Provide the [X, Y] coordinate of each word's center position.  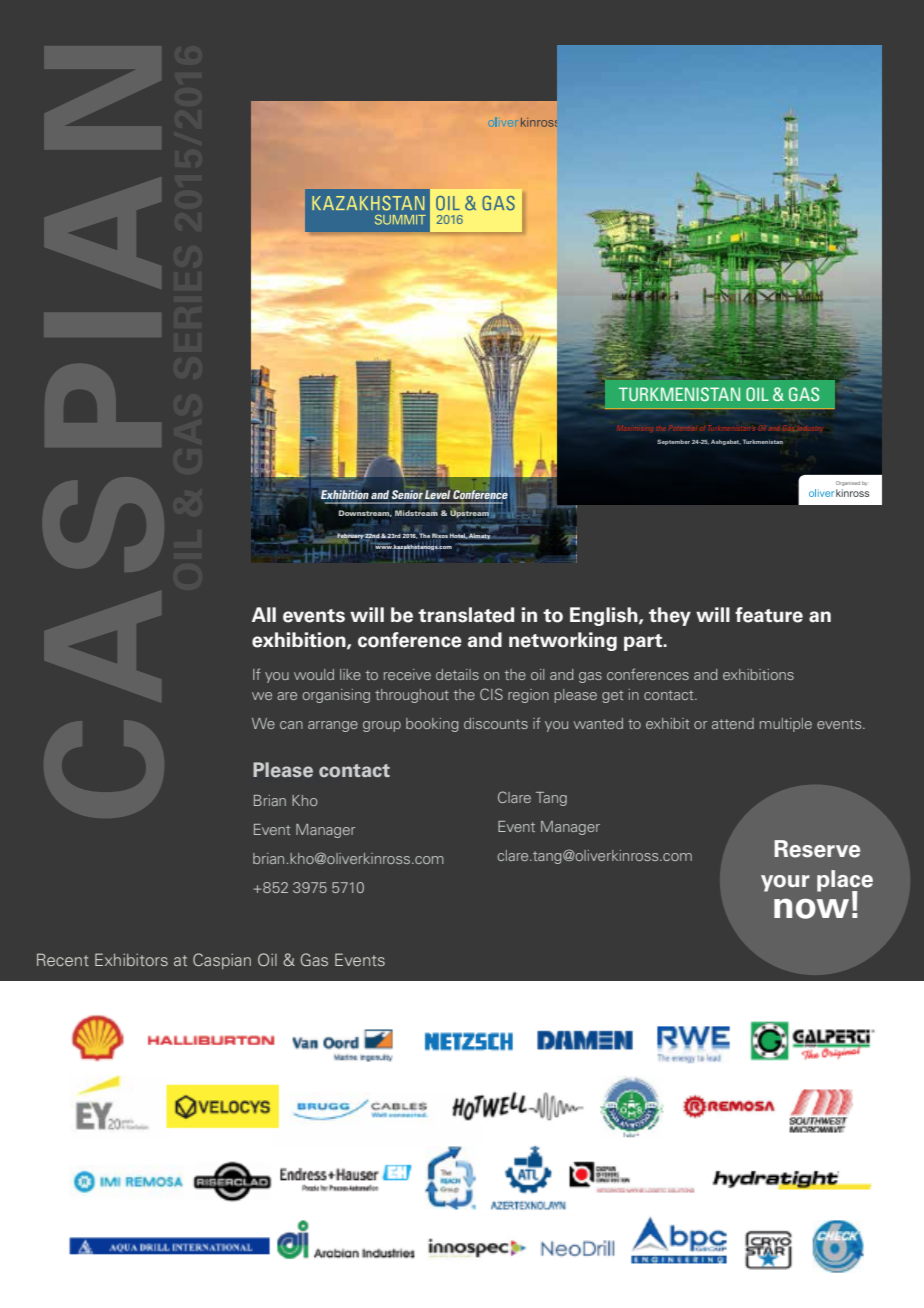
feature [769, 615]
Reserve [817, 849]
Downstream [365, 513]
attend [733, 723]
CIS [491, 694]
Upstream [470, 513]
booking [432, 725]
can [291, 725]
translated [466, 615]
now [811, 908]
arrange [333, 726]
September [673, 442]
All [264, 614]
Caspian [222, 961]
